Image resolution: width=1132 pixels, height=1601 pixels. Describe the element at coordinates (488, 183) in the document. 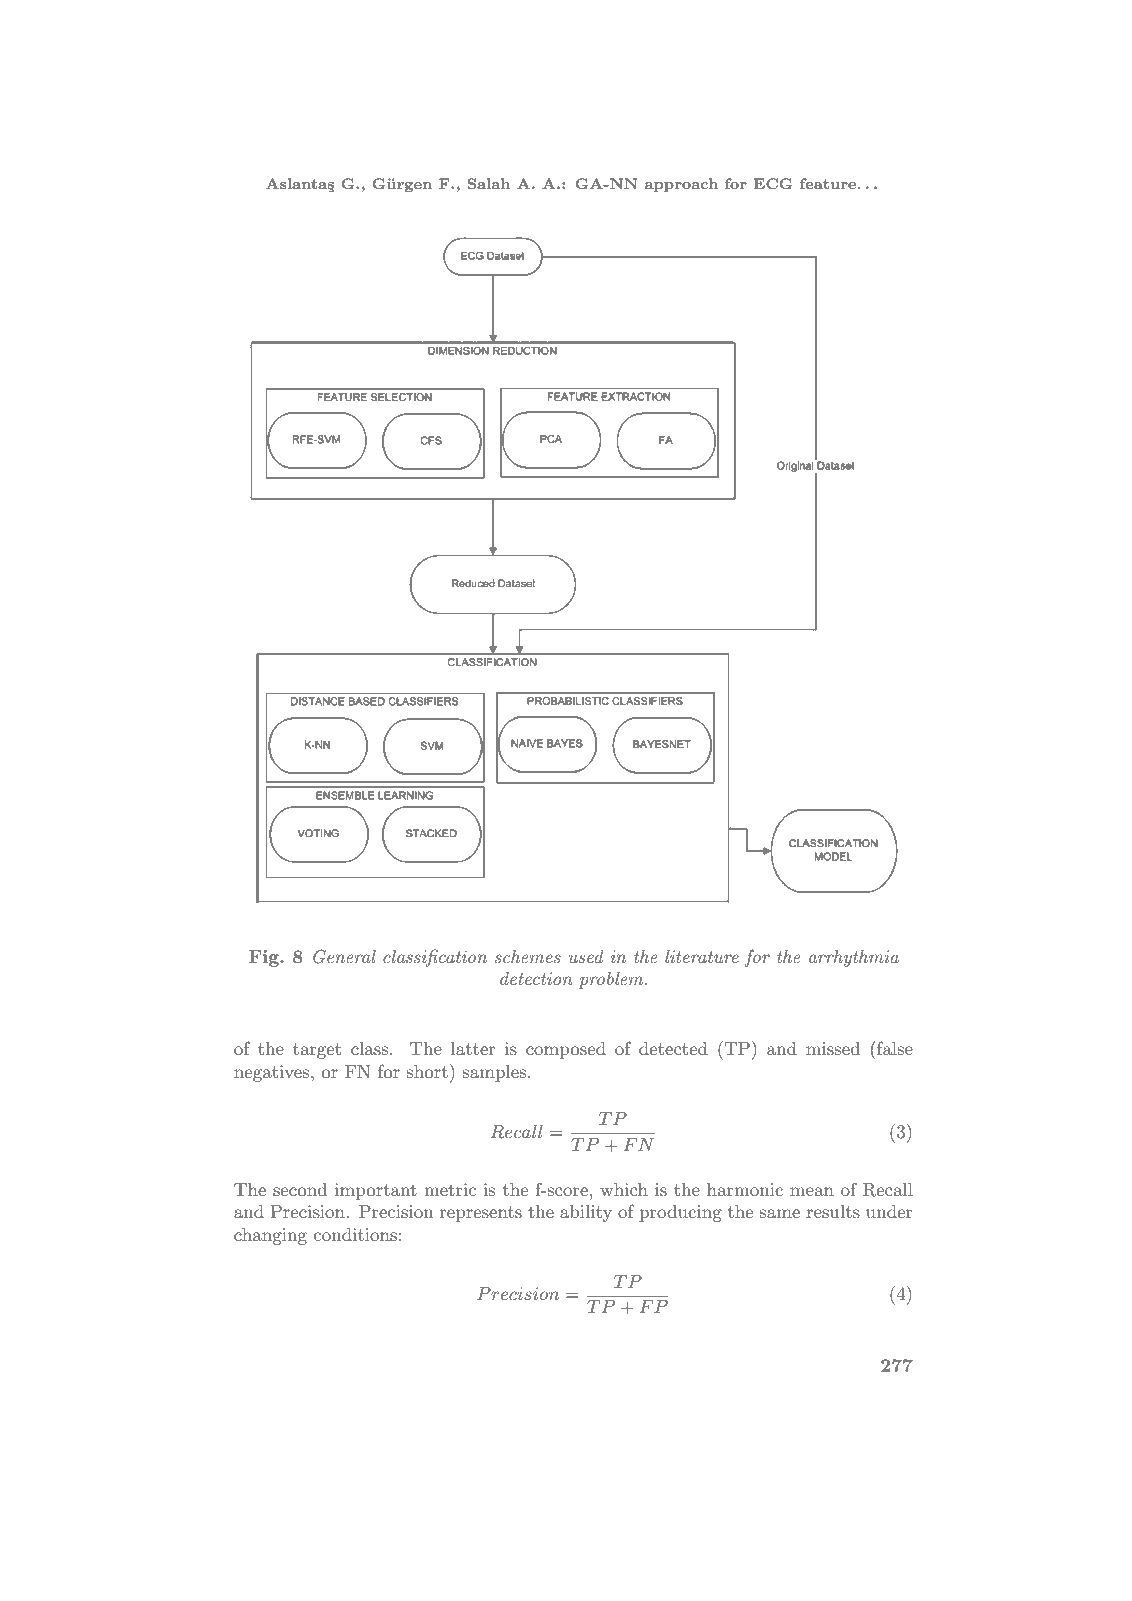

I see `Salah` at that location.
